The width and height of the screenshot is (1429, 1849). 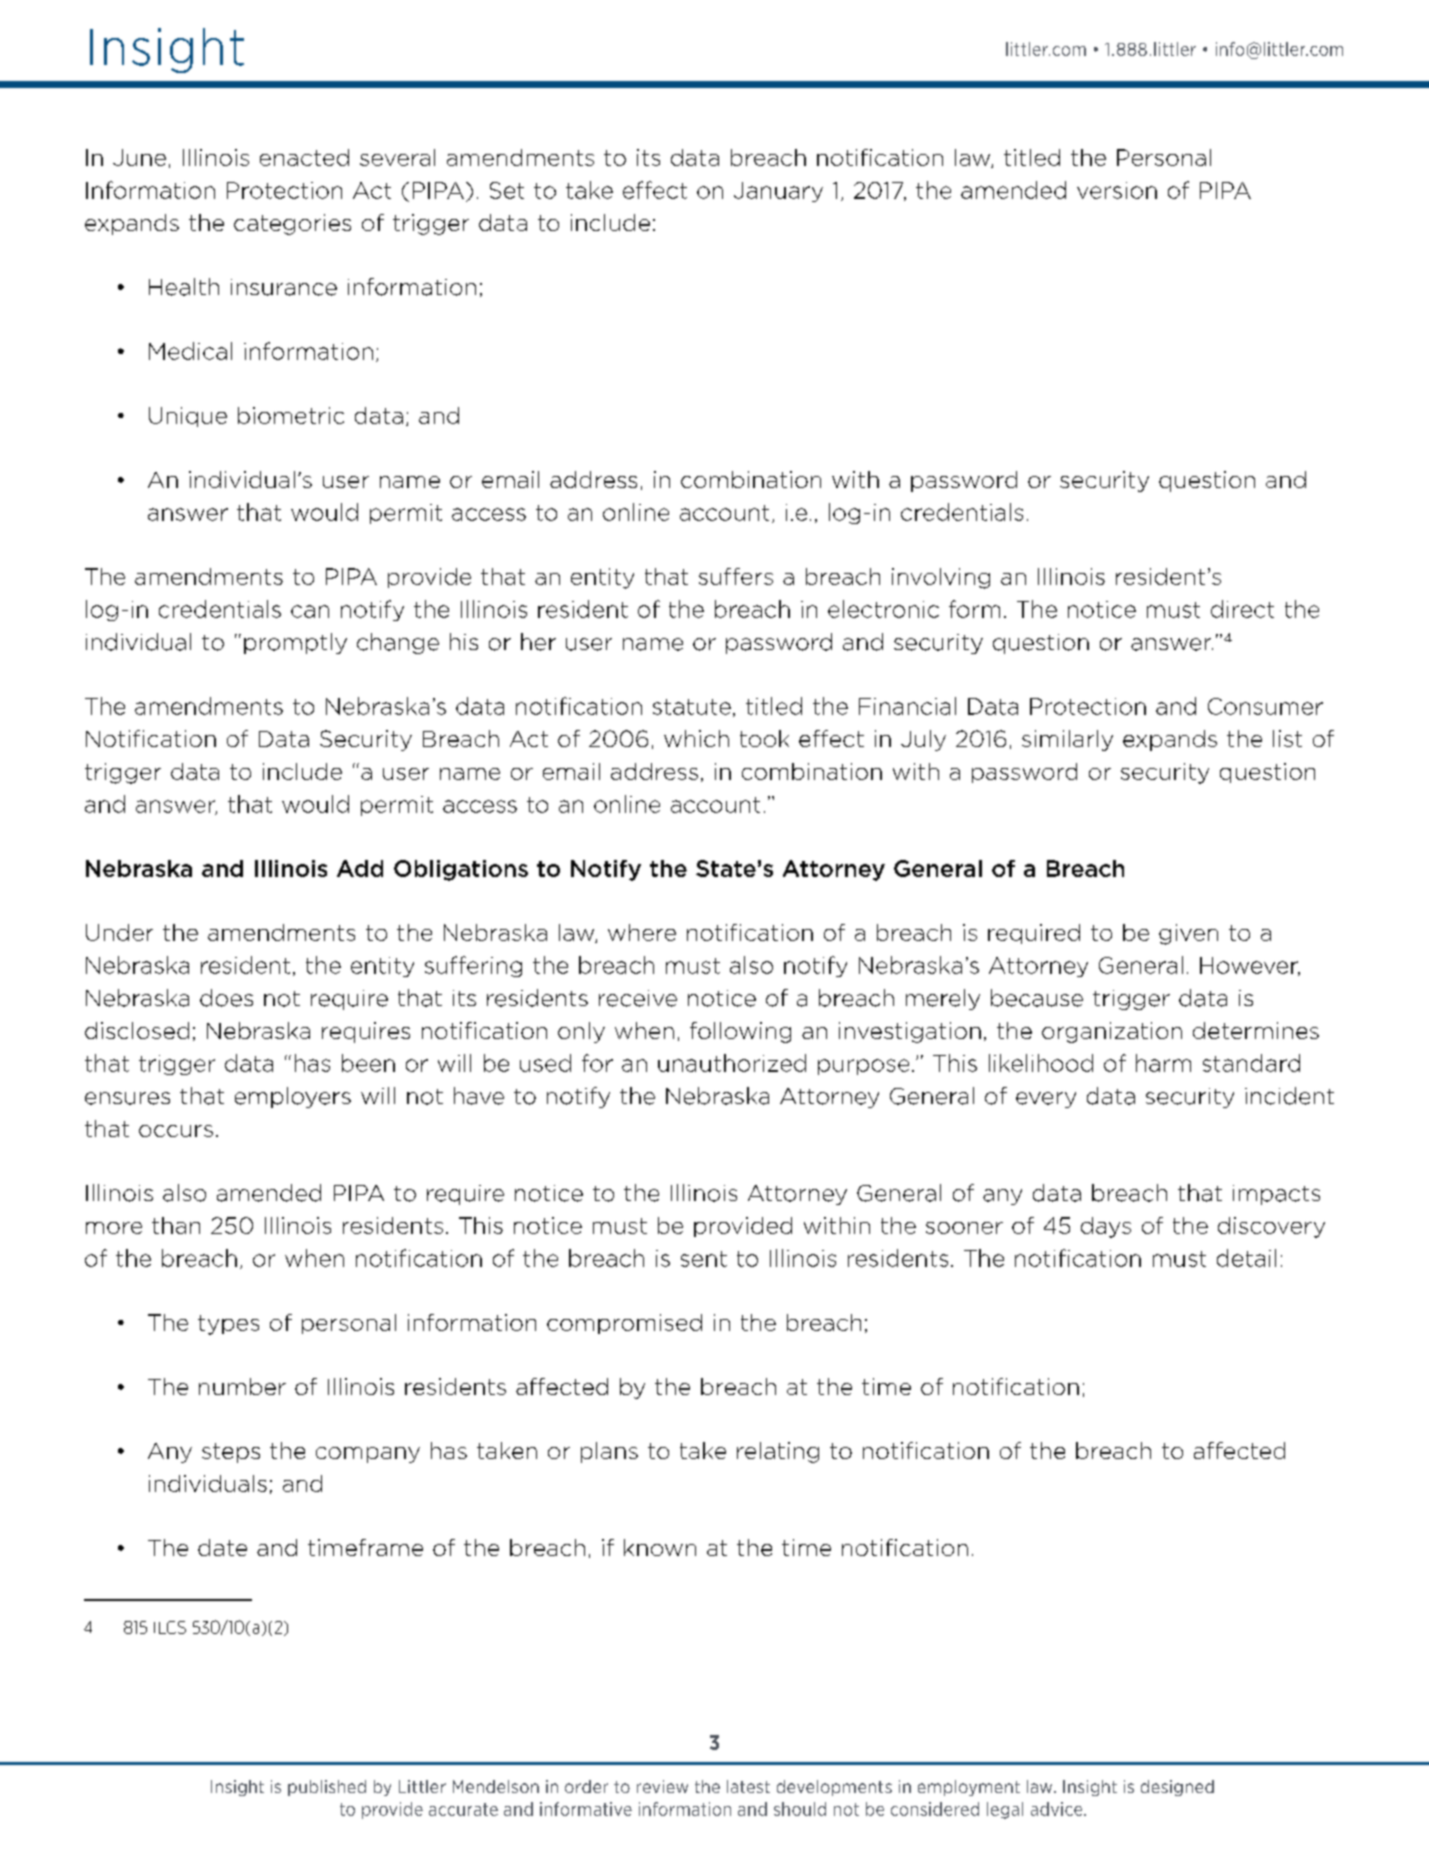 I want to click on detail, so click(x=1246, y=1258).
